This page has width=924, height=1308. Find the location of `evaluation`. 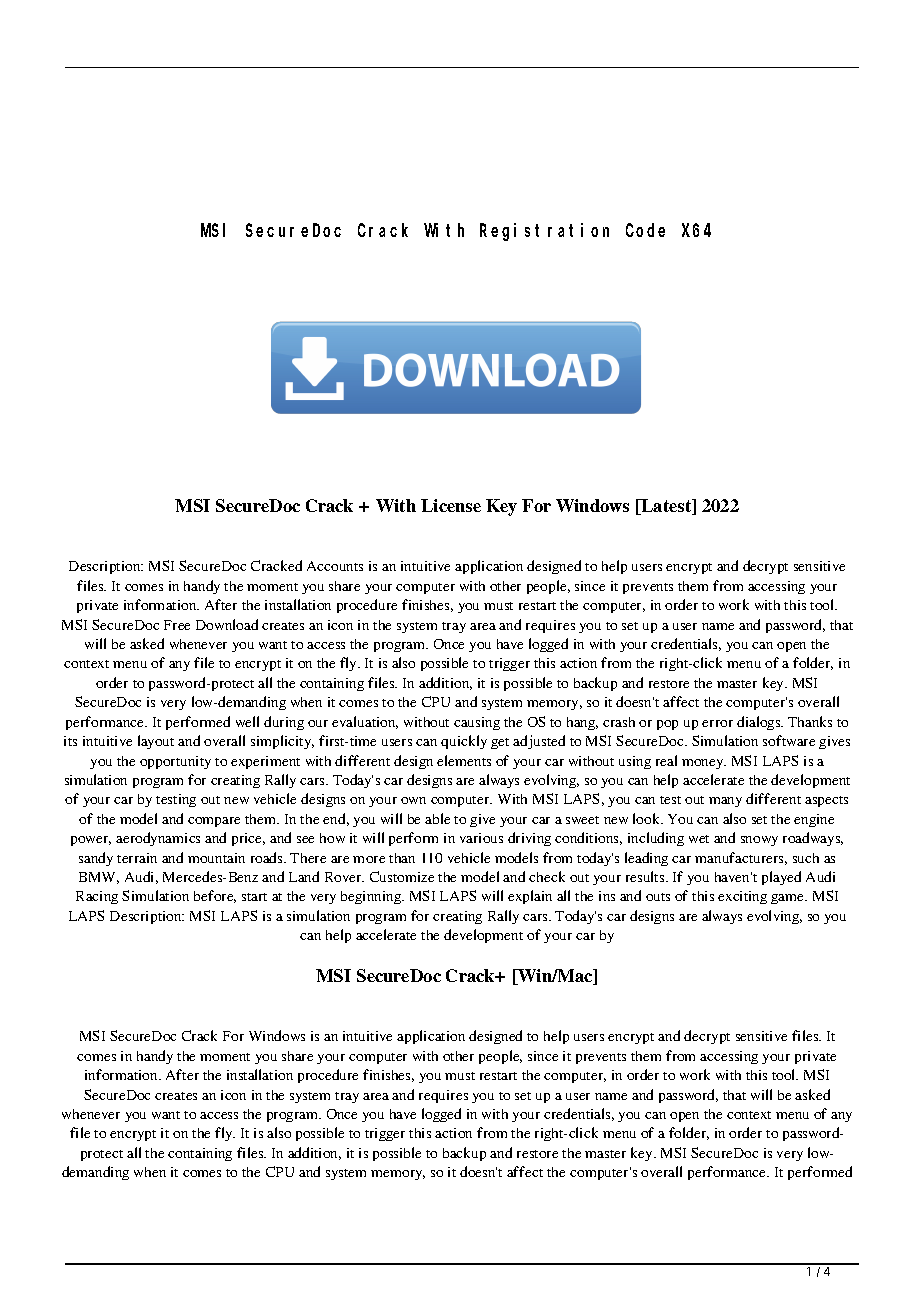

evaluation is located at coordinates (365, 722).
